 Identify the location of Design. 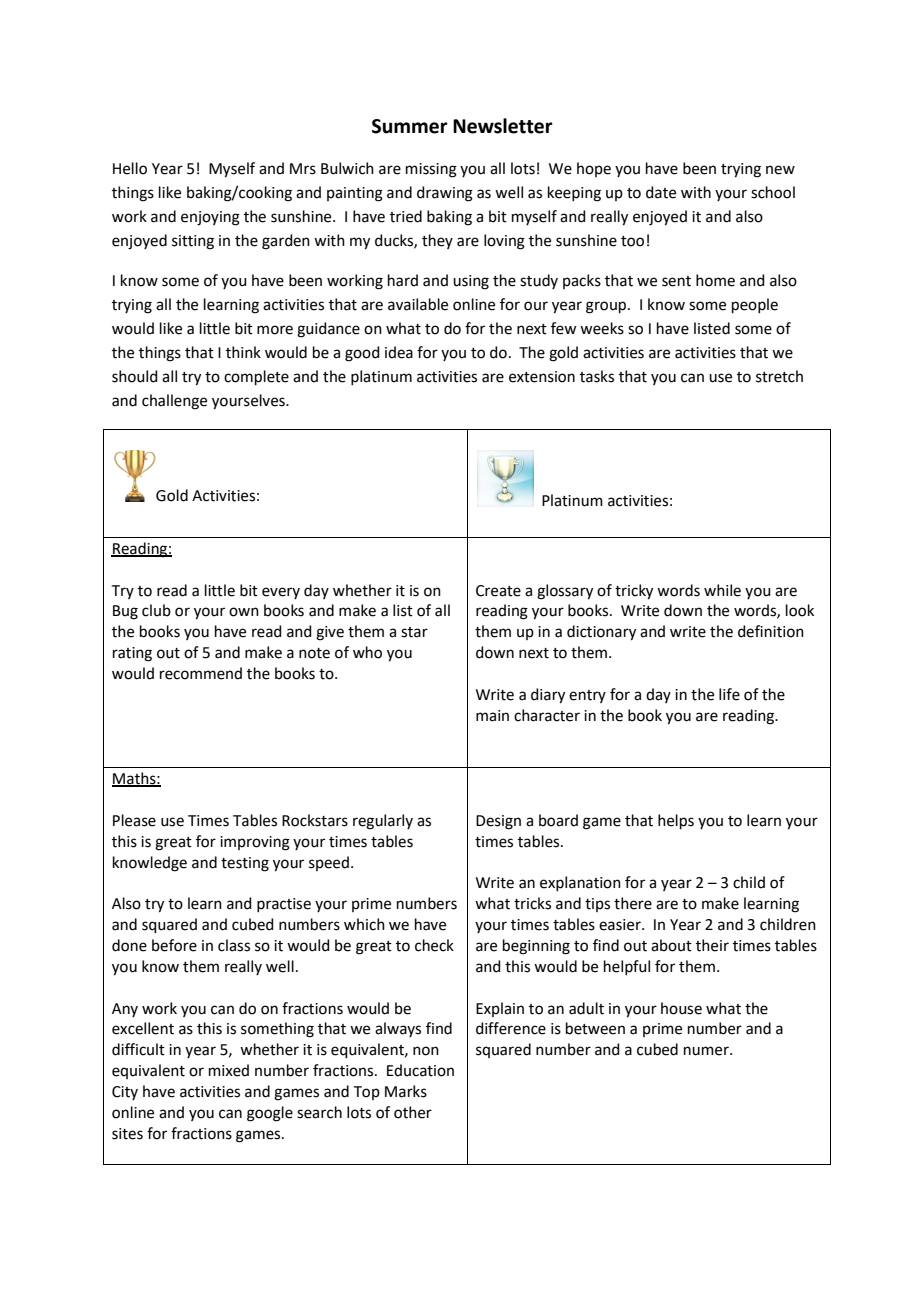
(498, 822).
